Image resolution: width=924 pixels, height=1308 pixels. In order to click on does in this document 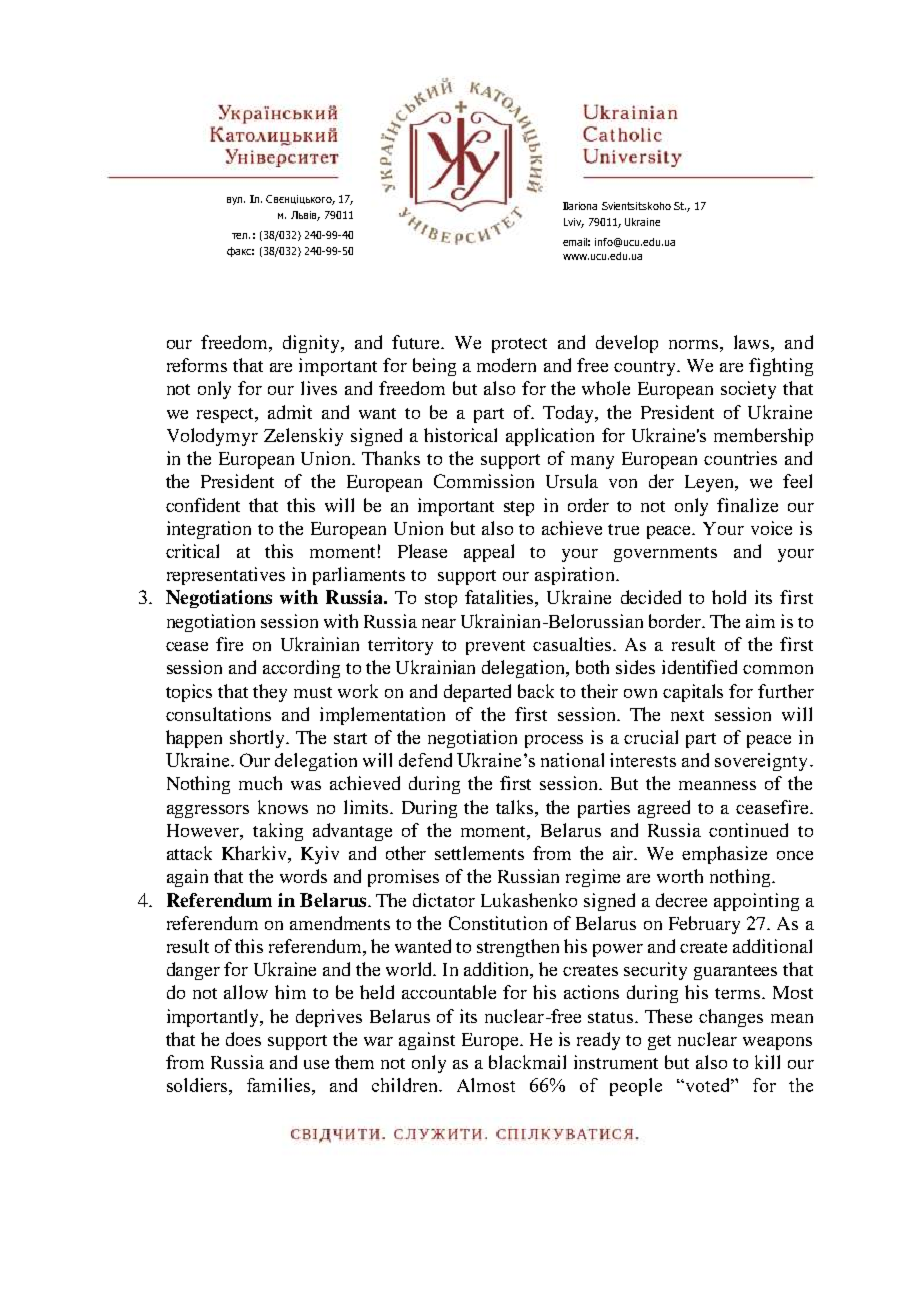, I will do `click(243, 1039)`.
